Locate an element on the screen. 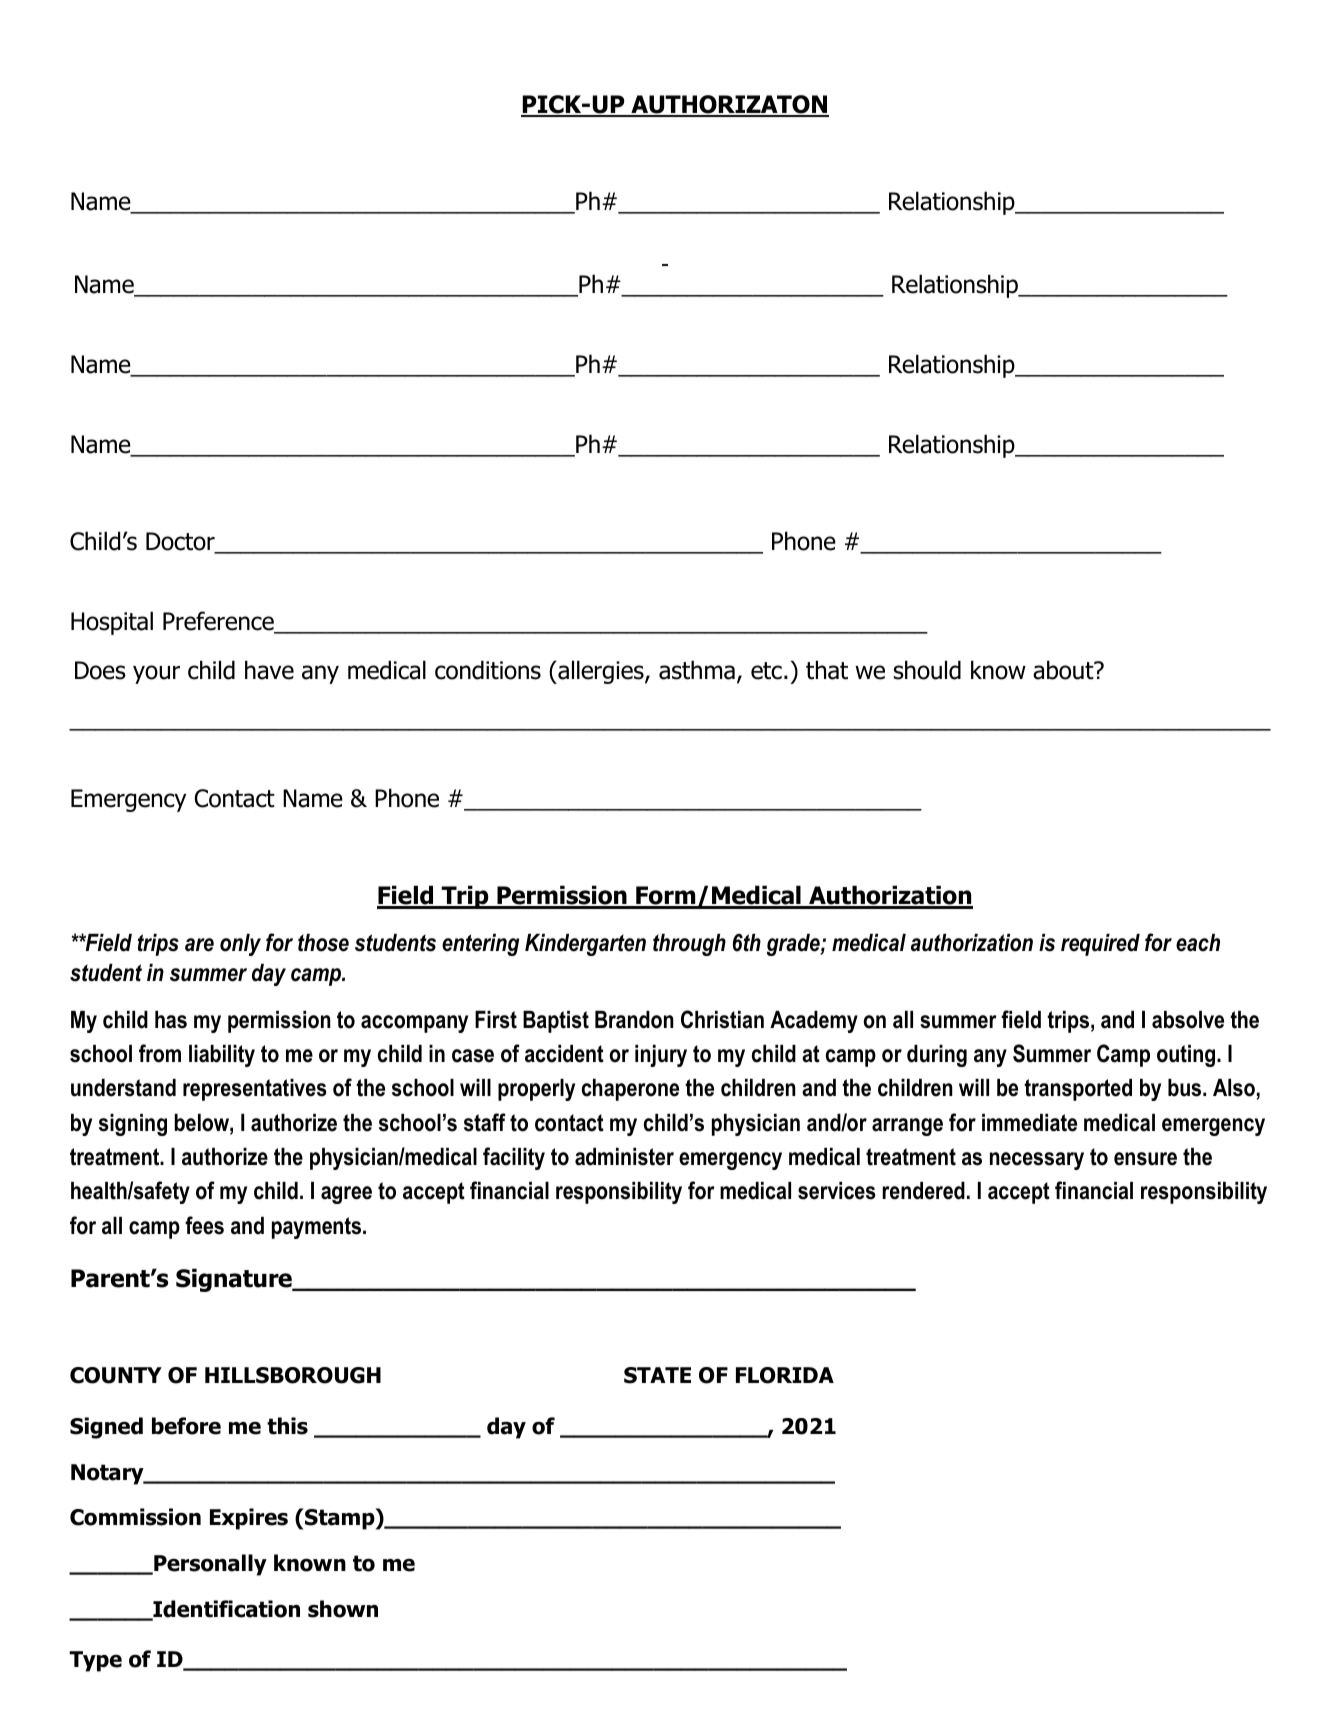  Expires is located at coordinates (249, 1519).
